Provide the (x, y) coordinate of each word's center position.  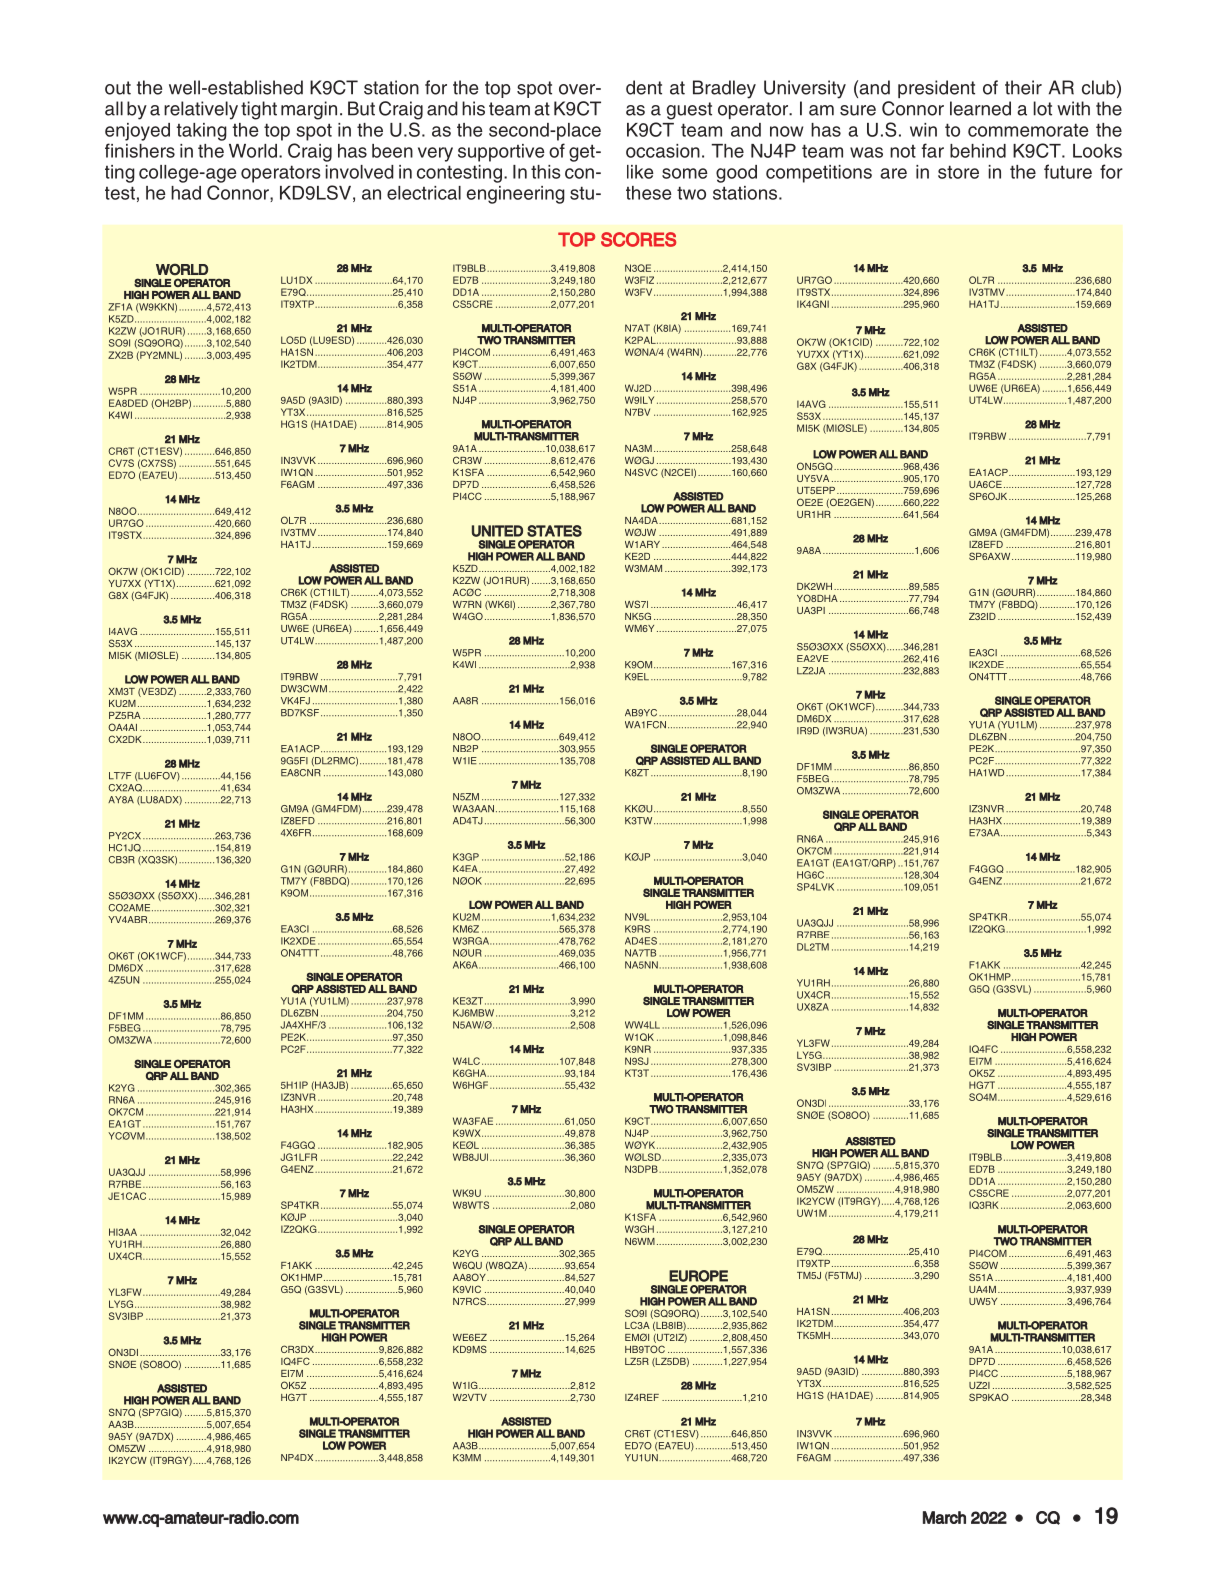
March (944, 1517)
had (186, 193)
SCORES (638, 239)
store (958, 172)
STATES (554, 531)
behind (978, 151)
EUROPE (698, 1276)
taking (201, 132)
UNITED (497, 531)
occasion (663, 151)
